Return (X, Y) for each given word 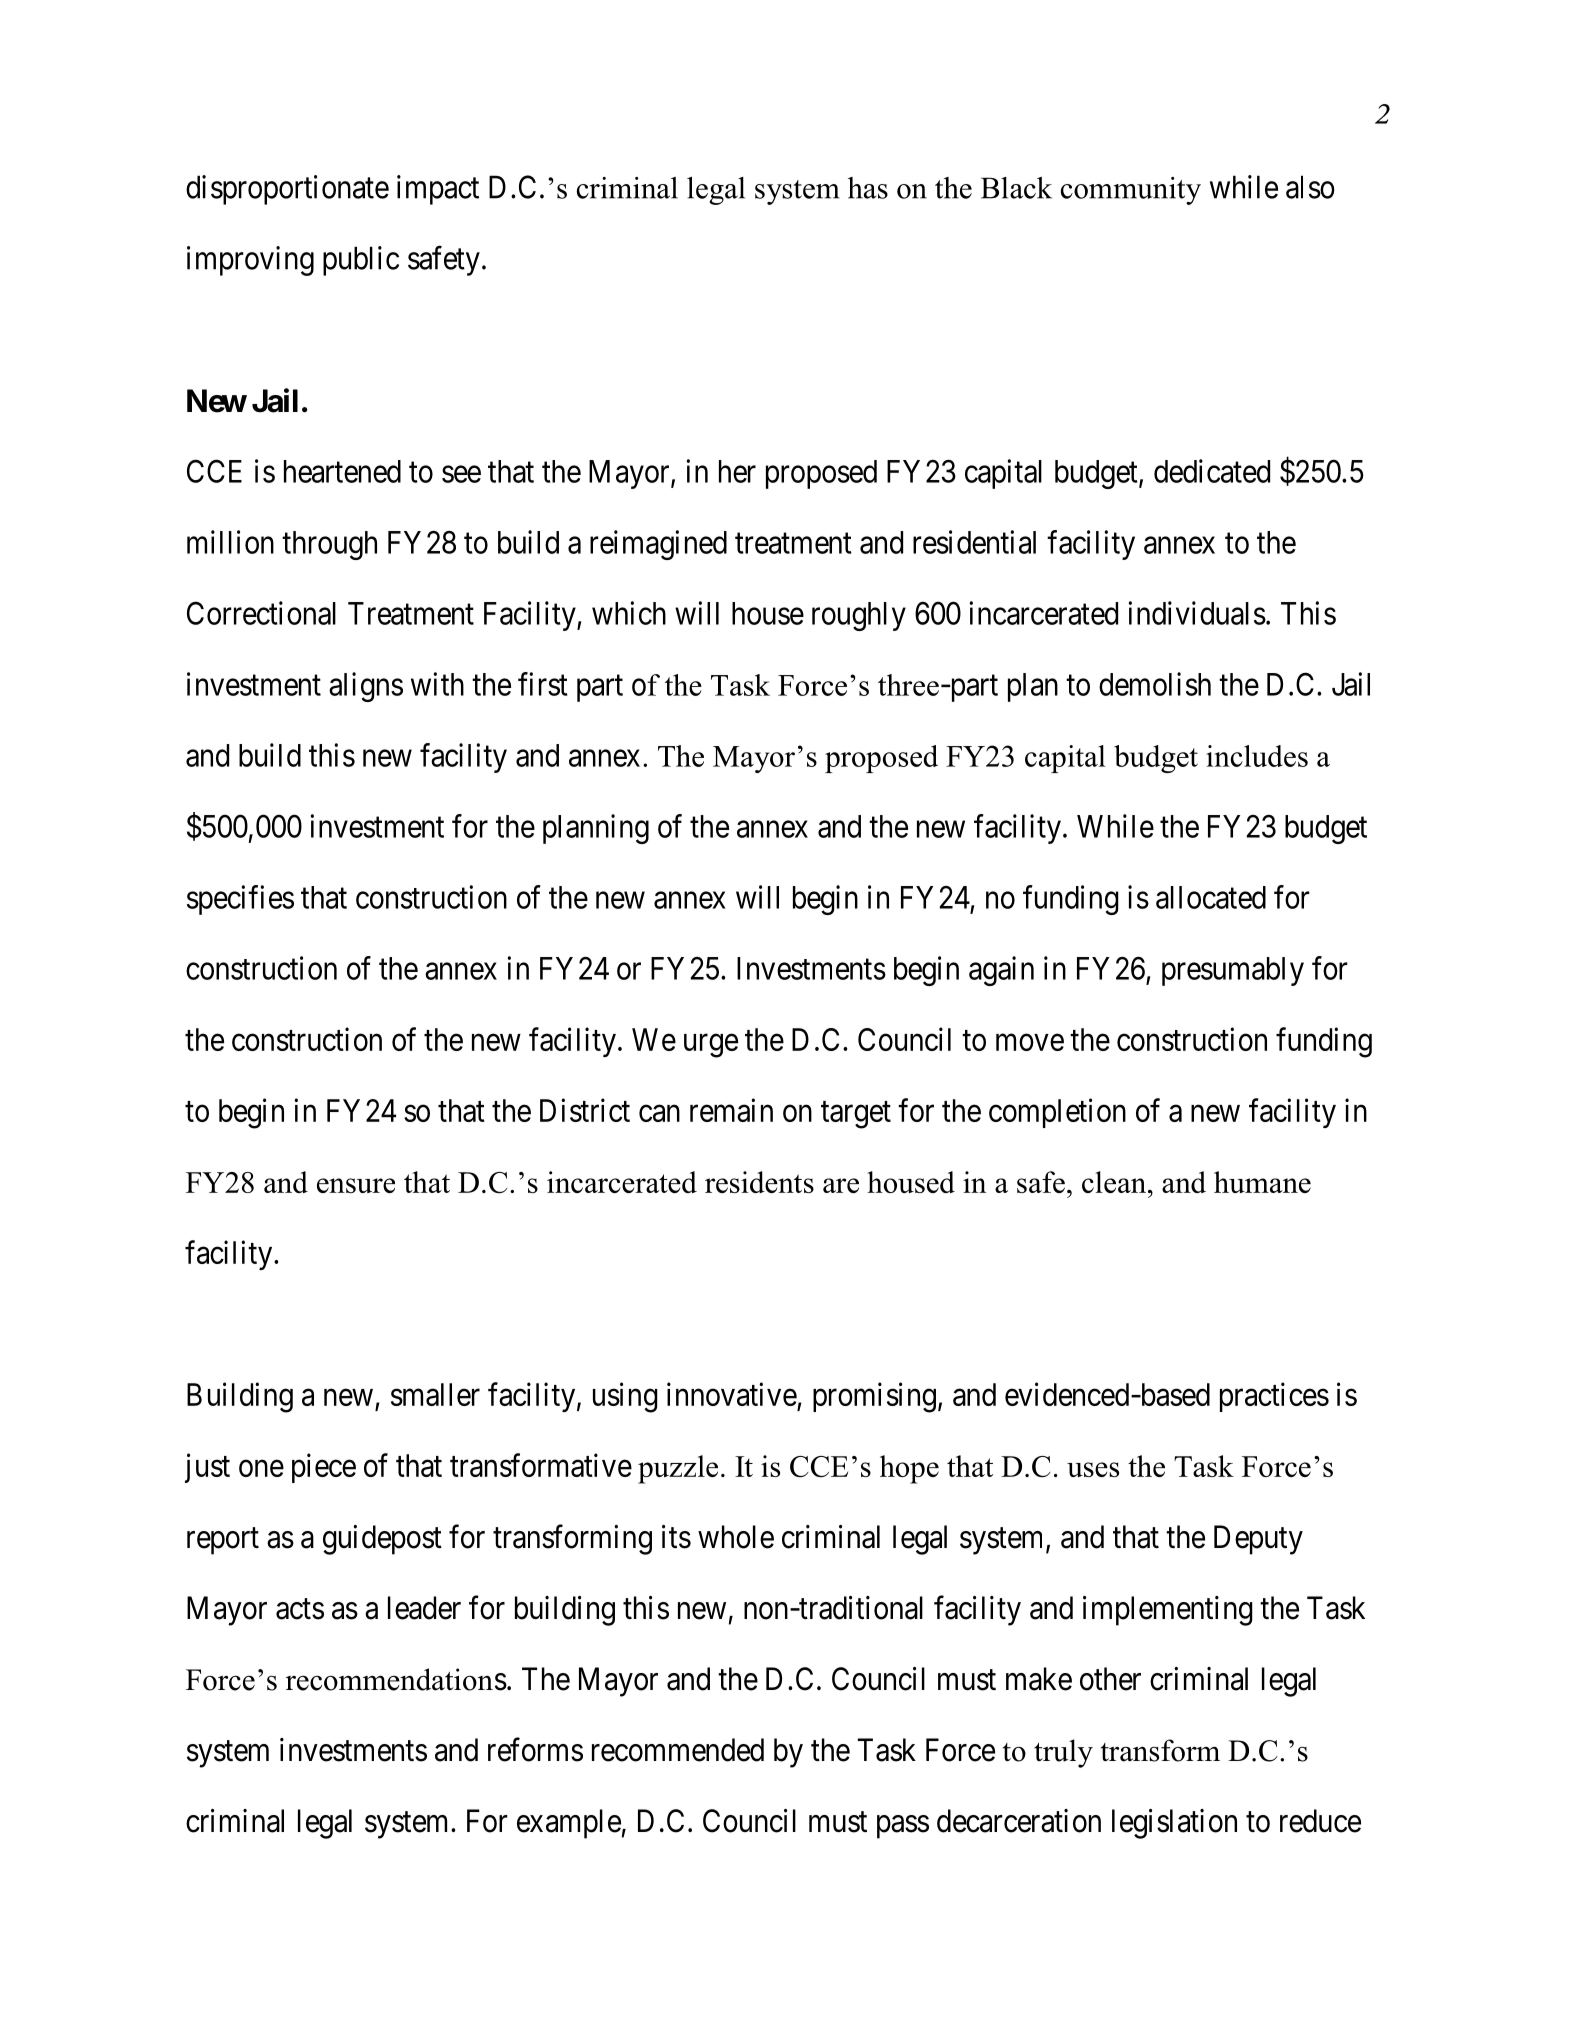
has (868, 188)
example (569, 1824)
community (1131, 191)
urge (711, 1046)
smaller (435, 1394)
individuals (1197, 613)
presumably (1233, 971)
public (361, 261)
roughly (859, 616)
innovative (732, 1394)
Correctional (261, 613)
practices (1274, 1397)
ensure (356, 1185)
